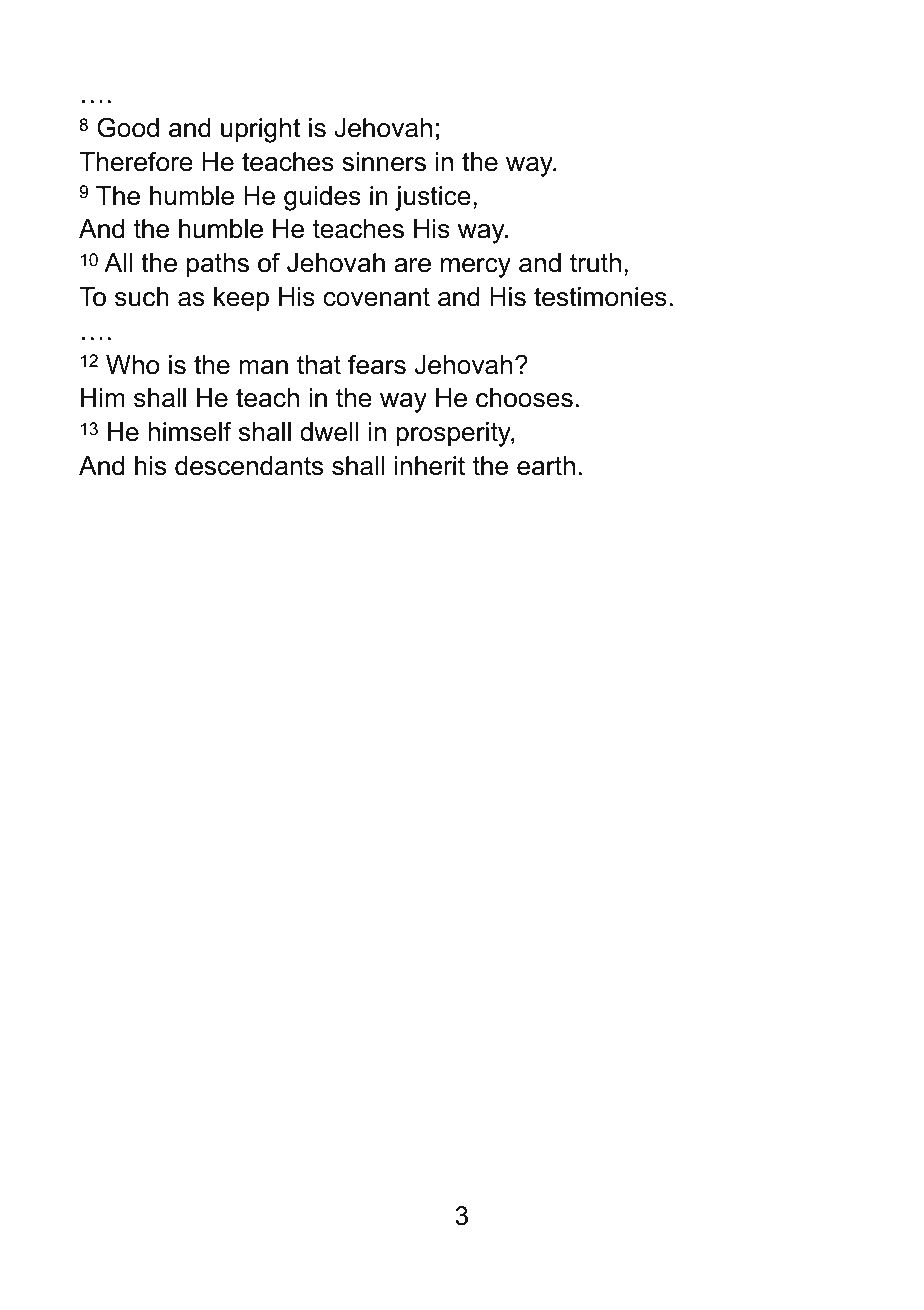 The width and height of the screenshot is (924, 1310). Describe the element at coordinates (132, 365) in the screenshot. I see `Who` at that location.
